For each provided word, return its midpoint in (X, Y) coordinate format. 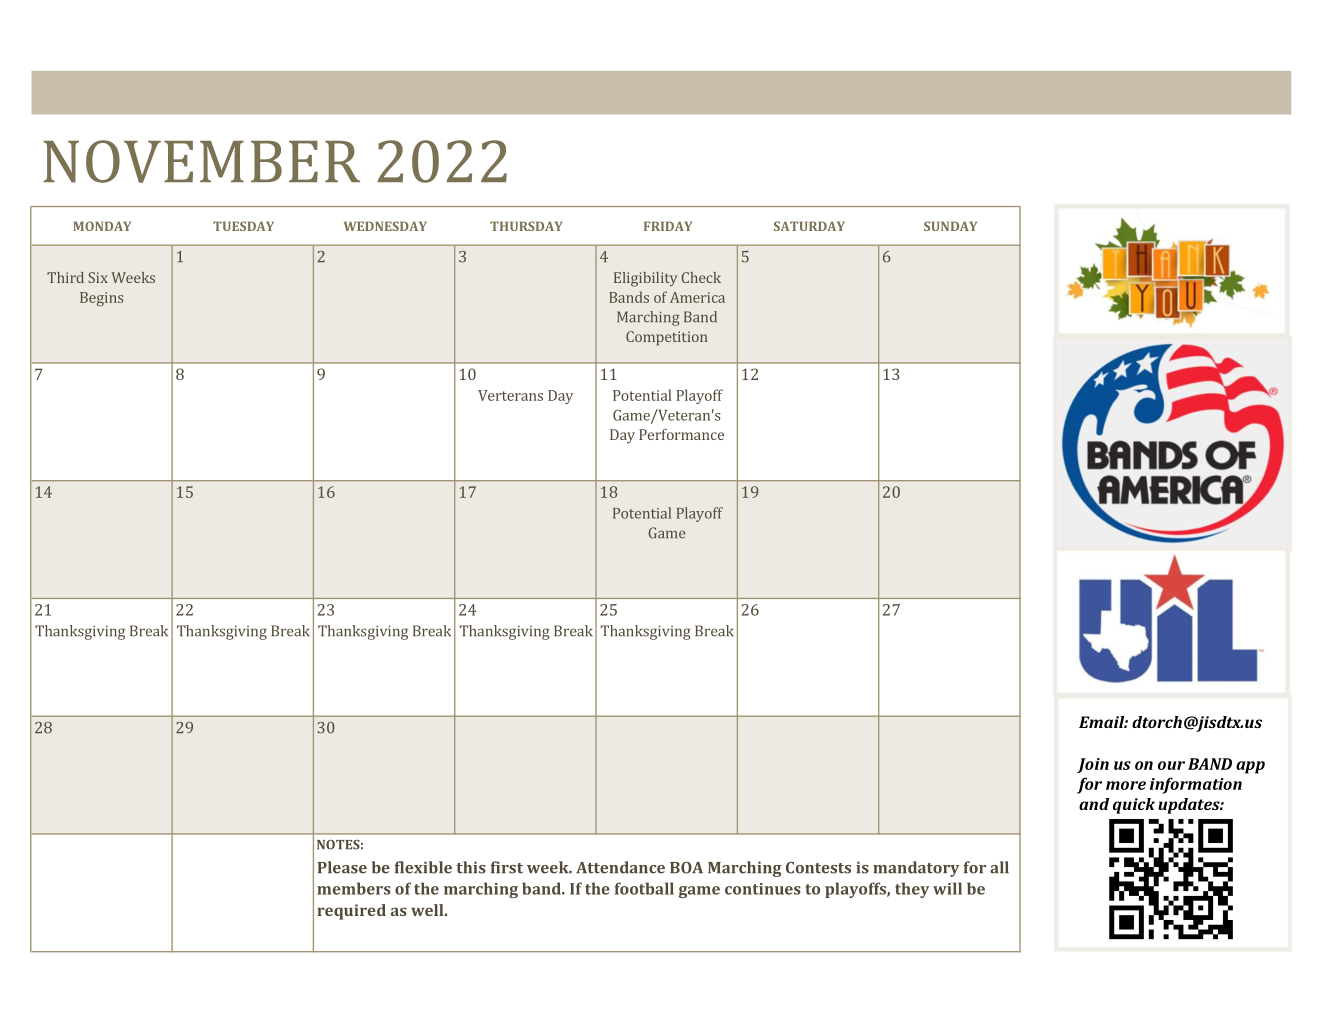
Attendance (620, 867)
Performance (681, 434)
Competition (667, 338)
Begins (101, 299)
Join (1093, 765)
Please (342, 867)
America (697, 297)
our (1171, 765)
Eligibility (645, 279)
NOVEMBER (201, 161)
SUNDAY (950, 226)
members (354, 888)
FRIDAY (668, 226)
